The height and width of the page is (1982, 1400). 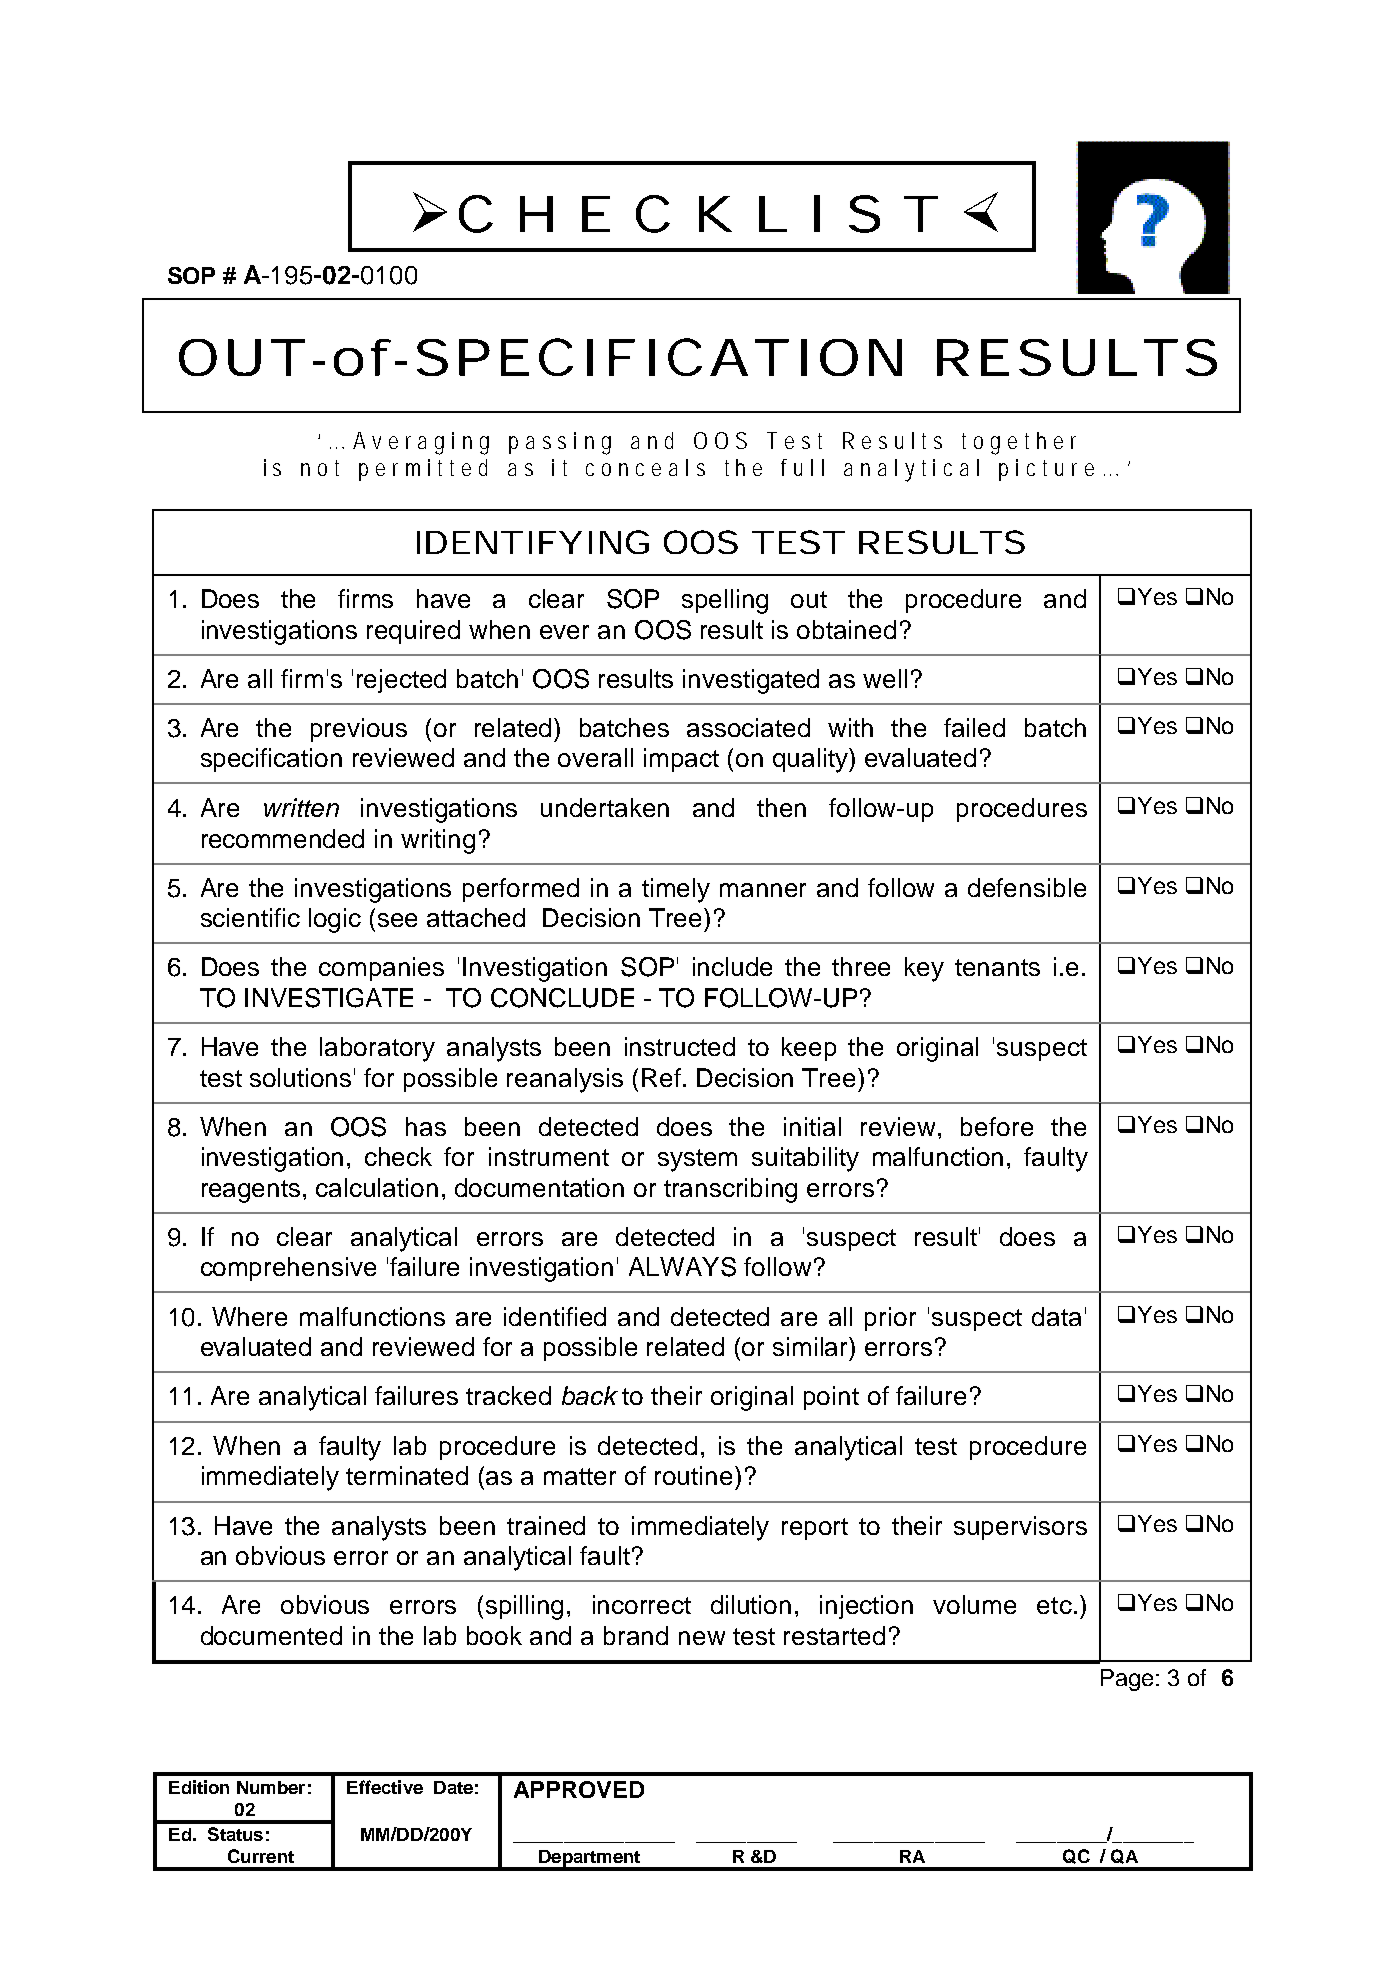 I want to click on picture, so click(x=1046, y=470).
